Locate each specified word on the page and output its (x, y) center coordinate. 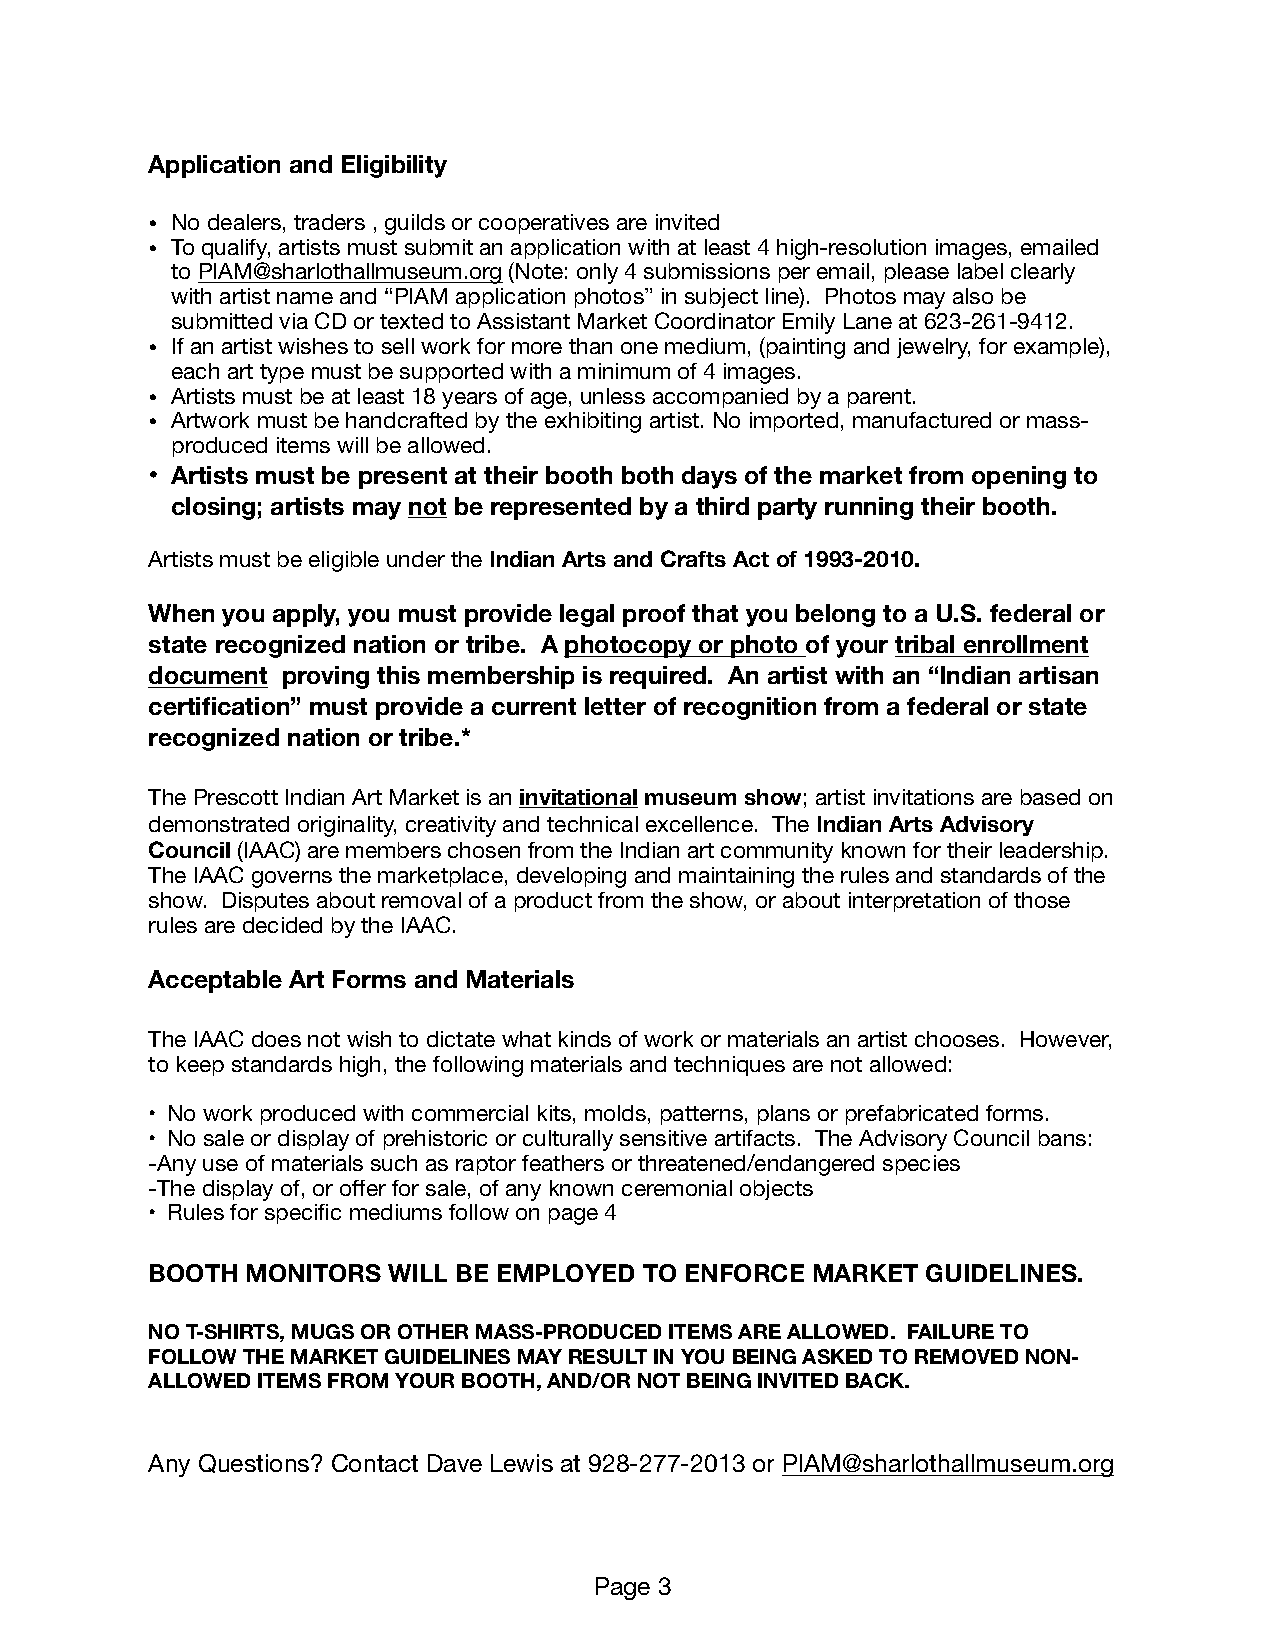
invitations (924, 797)
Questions (255, 1463)
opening (1019, 477)
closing (213, 508)
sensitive (663, 1138)
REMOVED (966, 1356)
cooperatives (544, 224)
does (276, 1039)
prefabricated (912, 1115)
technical (592, 824)
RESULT (608, 1356)
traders (329, 222)
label (980, 271)
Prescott (236, 797)
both (647, 475)
